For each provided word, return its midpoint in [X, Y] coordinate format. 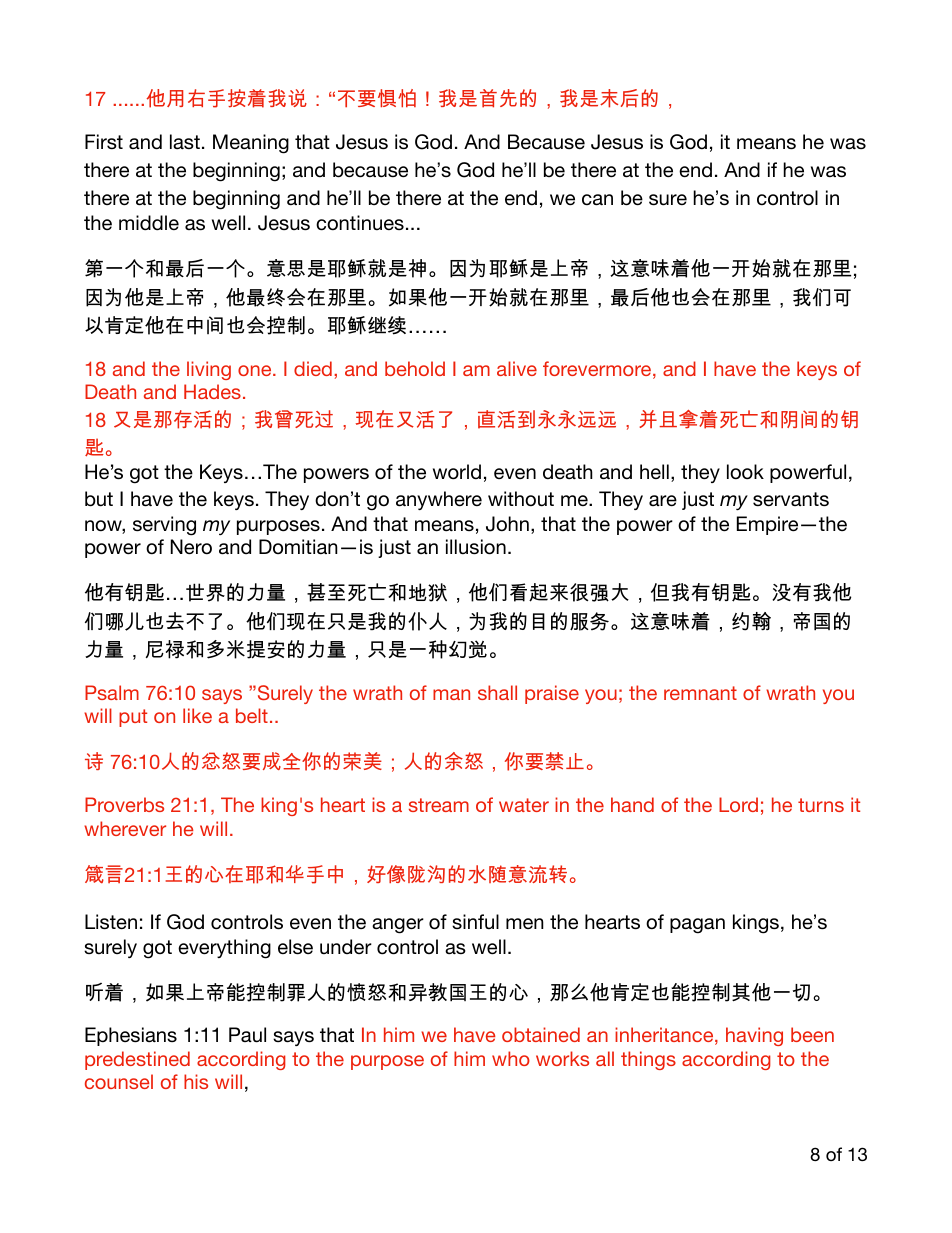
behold [415, 368]
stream [439, 805]
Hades [212, 391]
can [597, 200]
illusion [476, 547]
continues [360, 223]
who [511, 1058]
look [745, 472]
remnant [700, 693]
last [185, 141]
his [196, 1081]
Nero [191, 547]
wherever [125, 828]
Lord [738, 804]
